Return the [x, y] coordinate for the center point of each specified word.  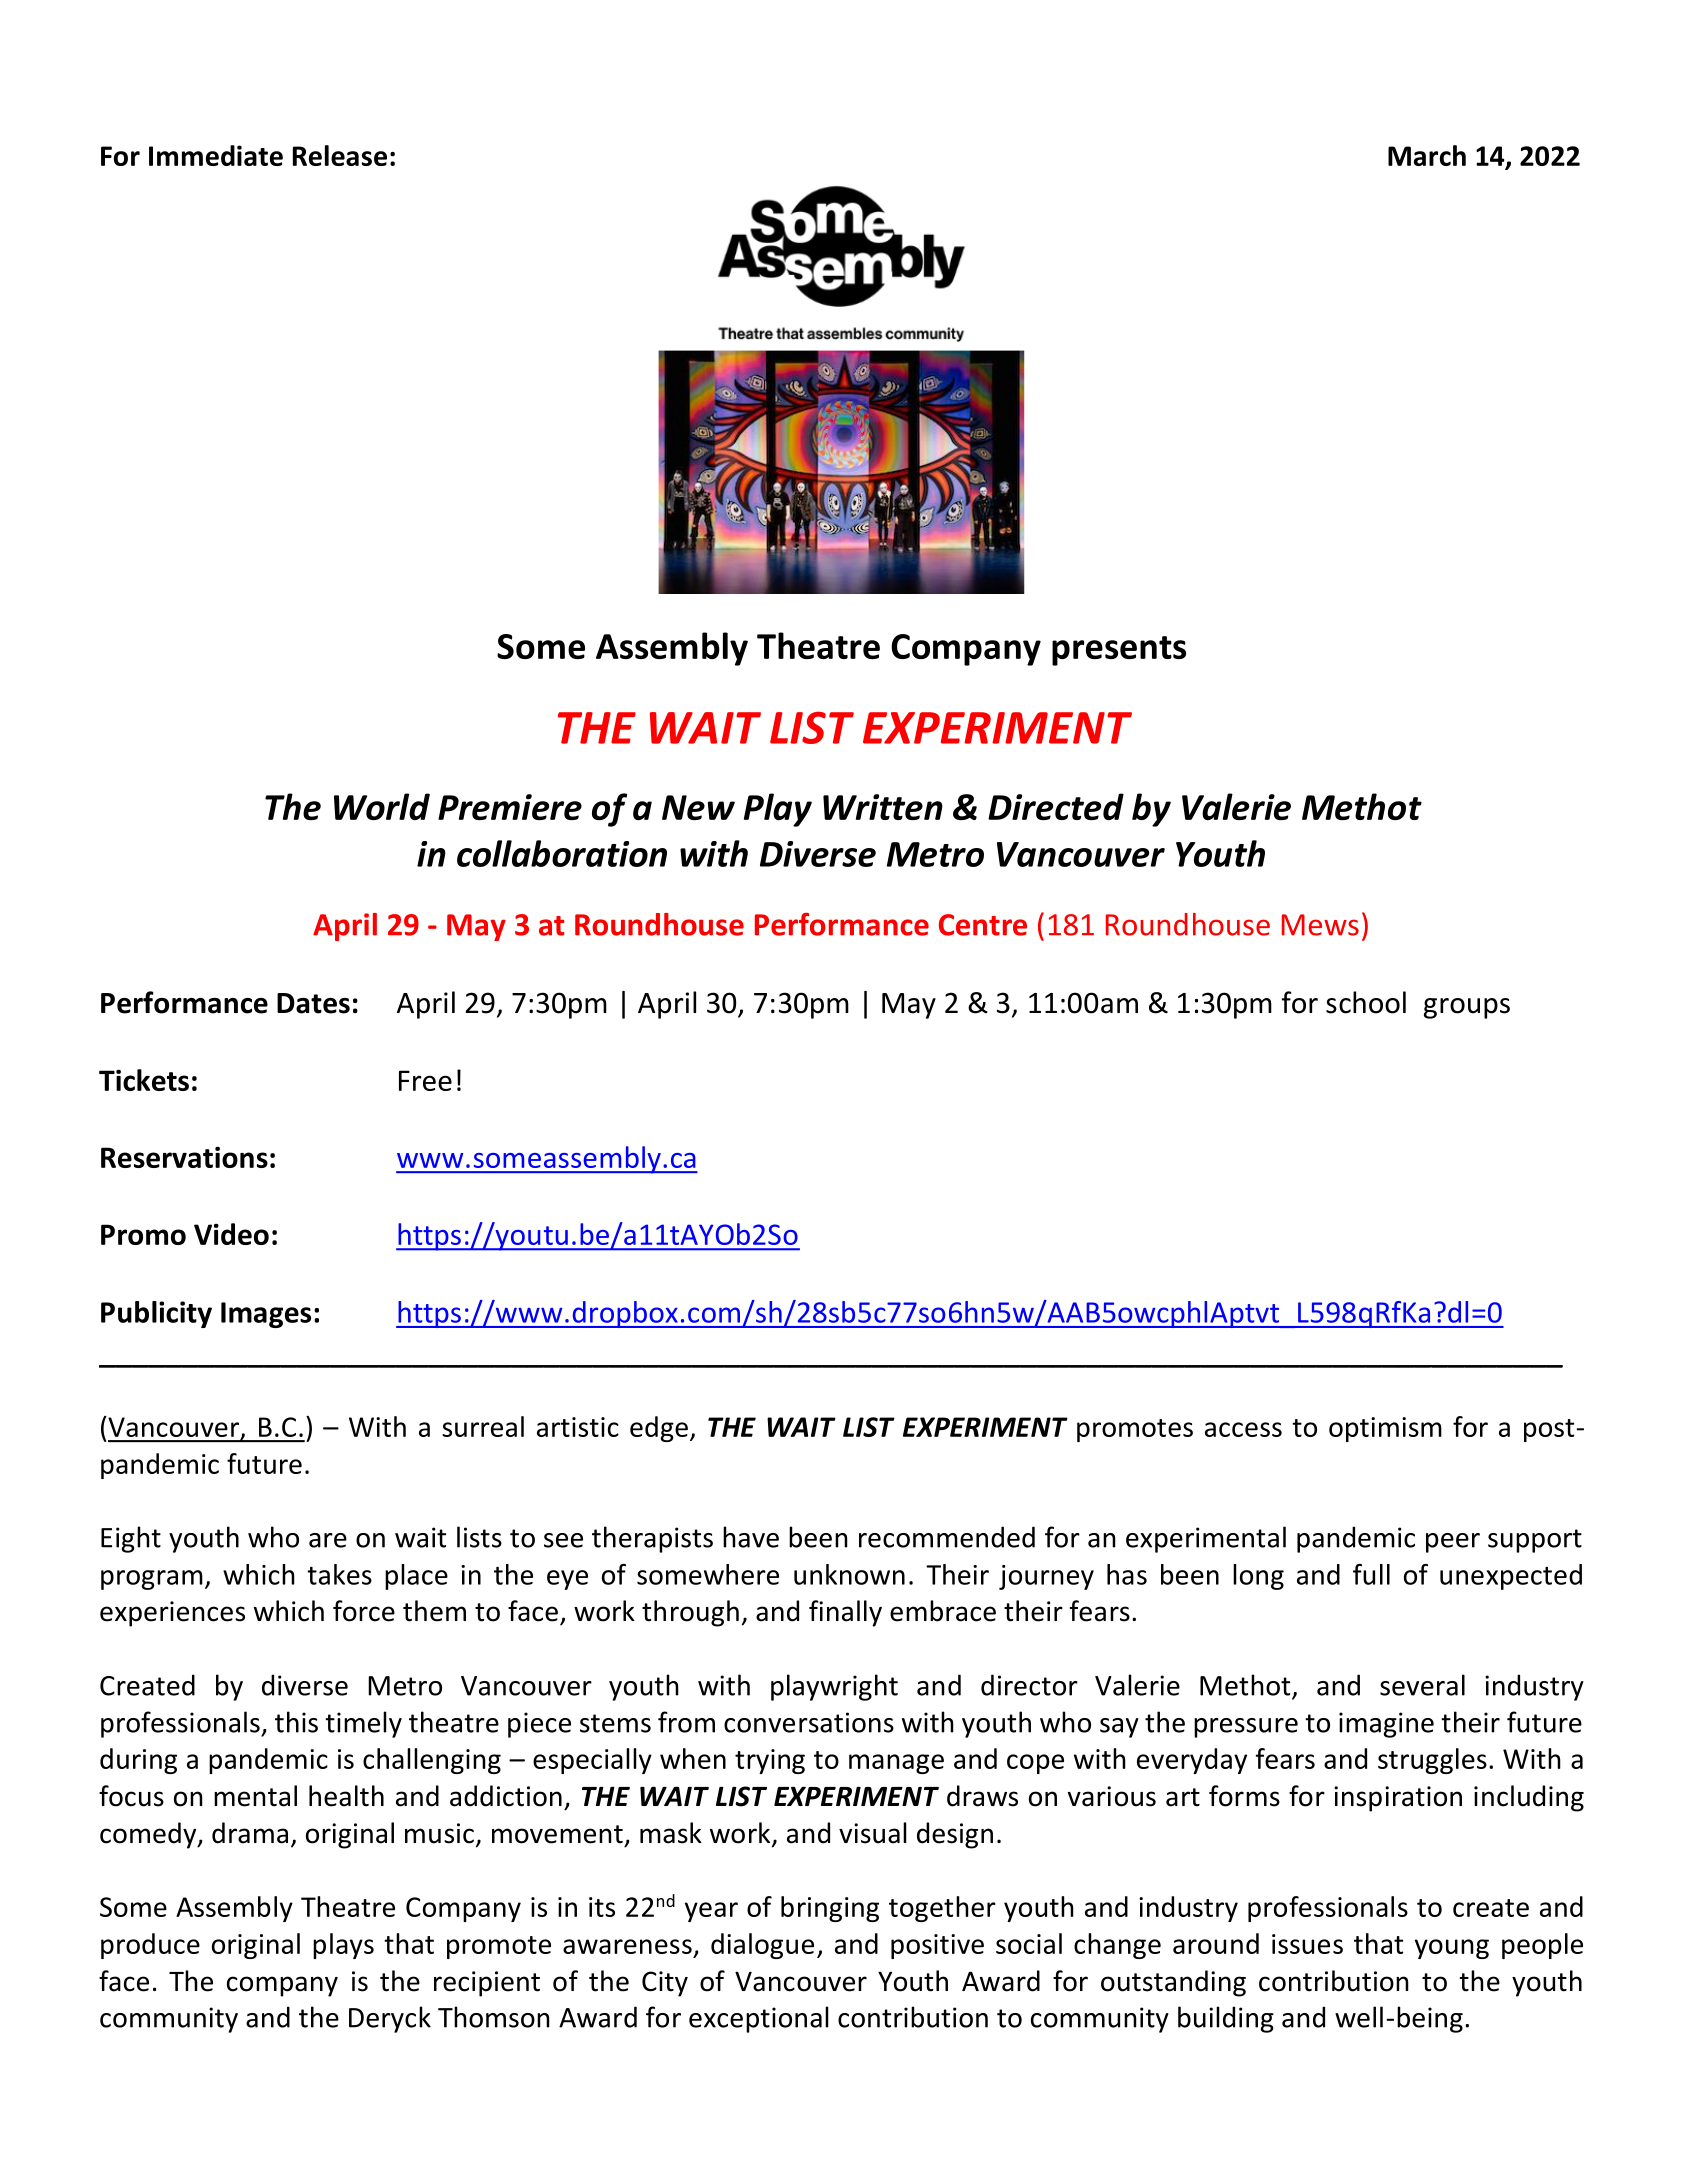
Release [340, 155]
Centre [983, 925]
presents [1119, 651]
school [1366, 1002]
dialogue [762, 1946]
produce [150, 1946]
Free [425, 1080]
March [1427, 155]
